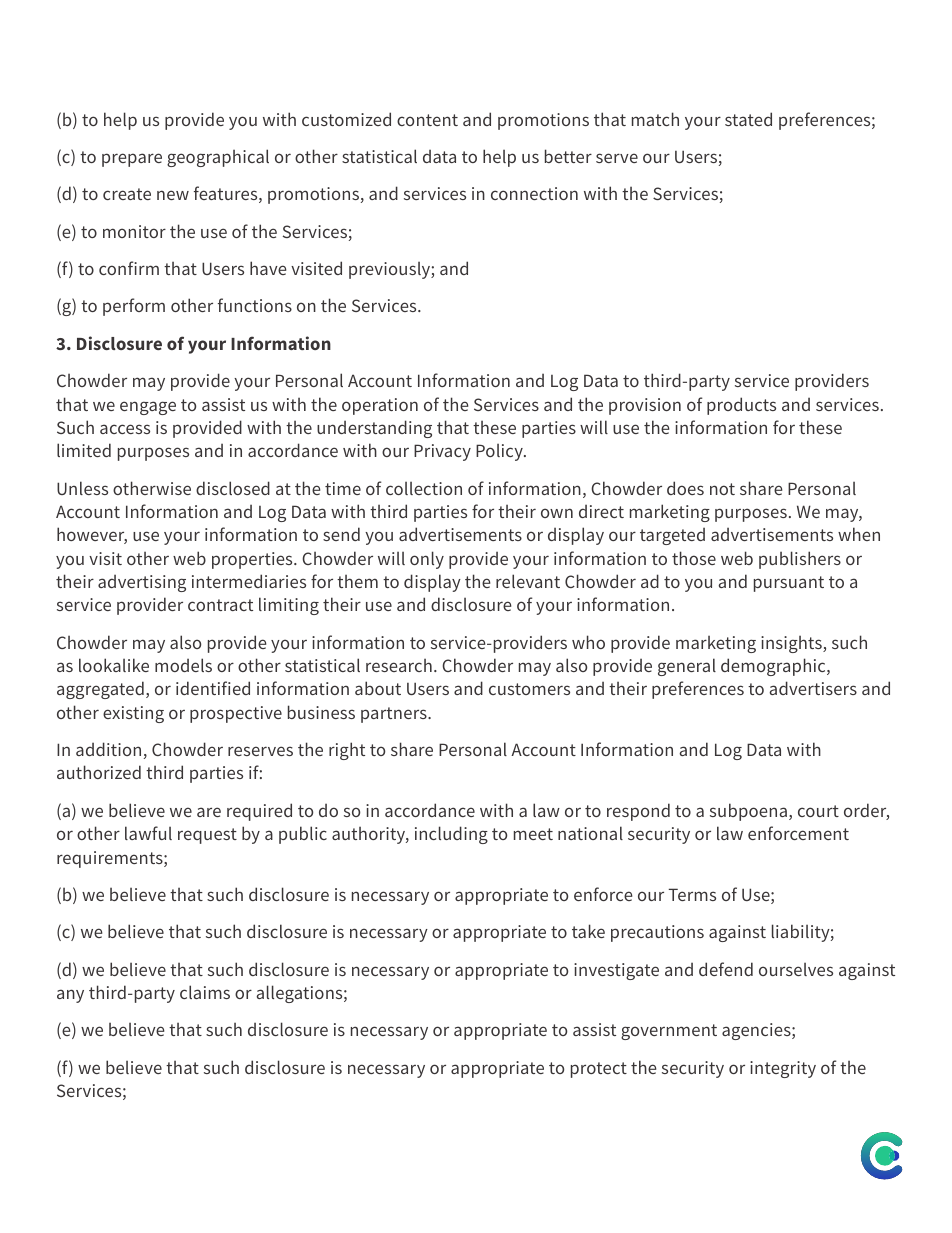 This image has height=1233, width=952. I want to click on partners, so click(395, 715).
